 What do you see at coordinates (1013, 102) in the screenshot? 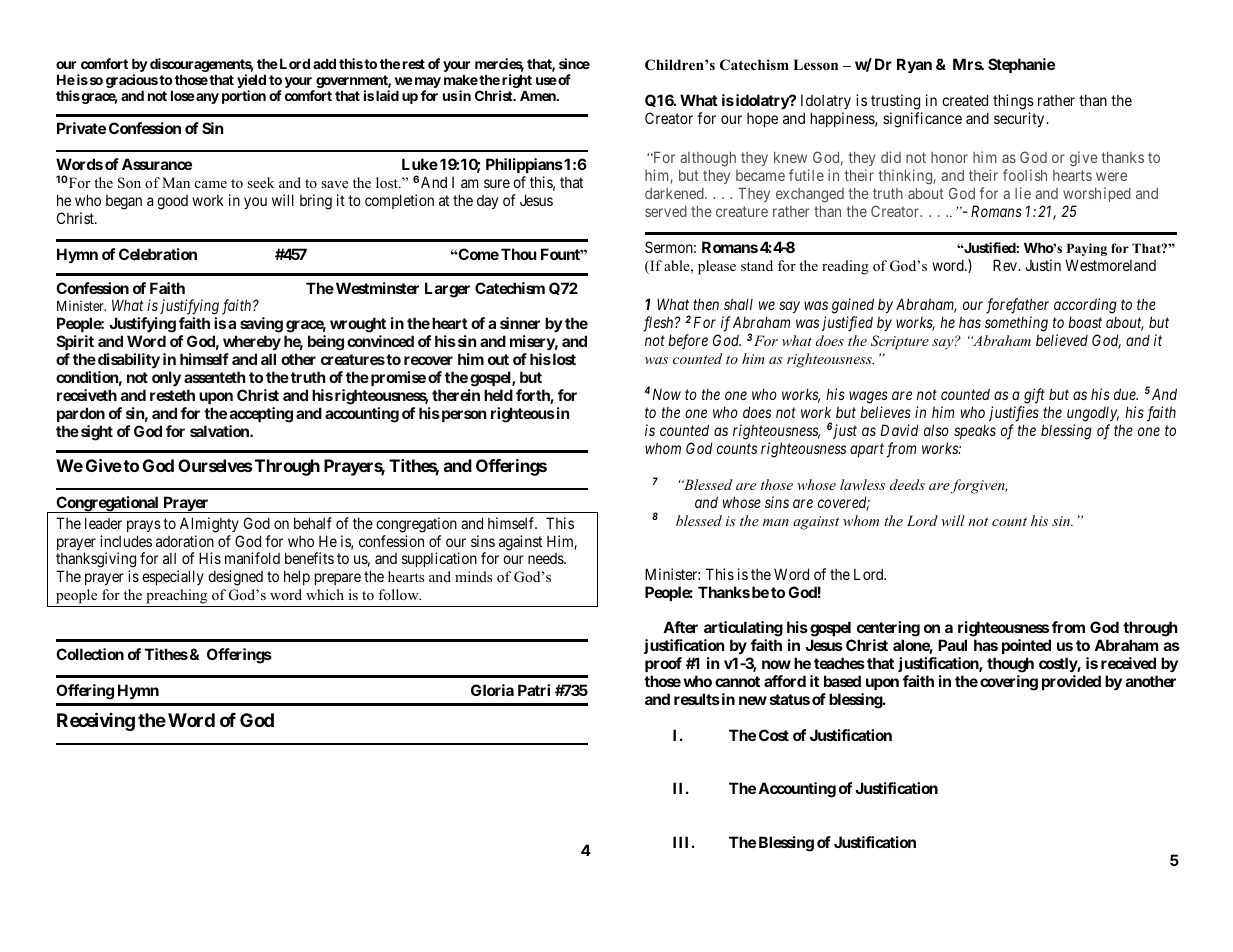
I see `things` at bounding box center [1013, 102].
